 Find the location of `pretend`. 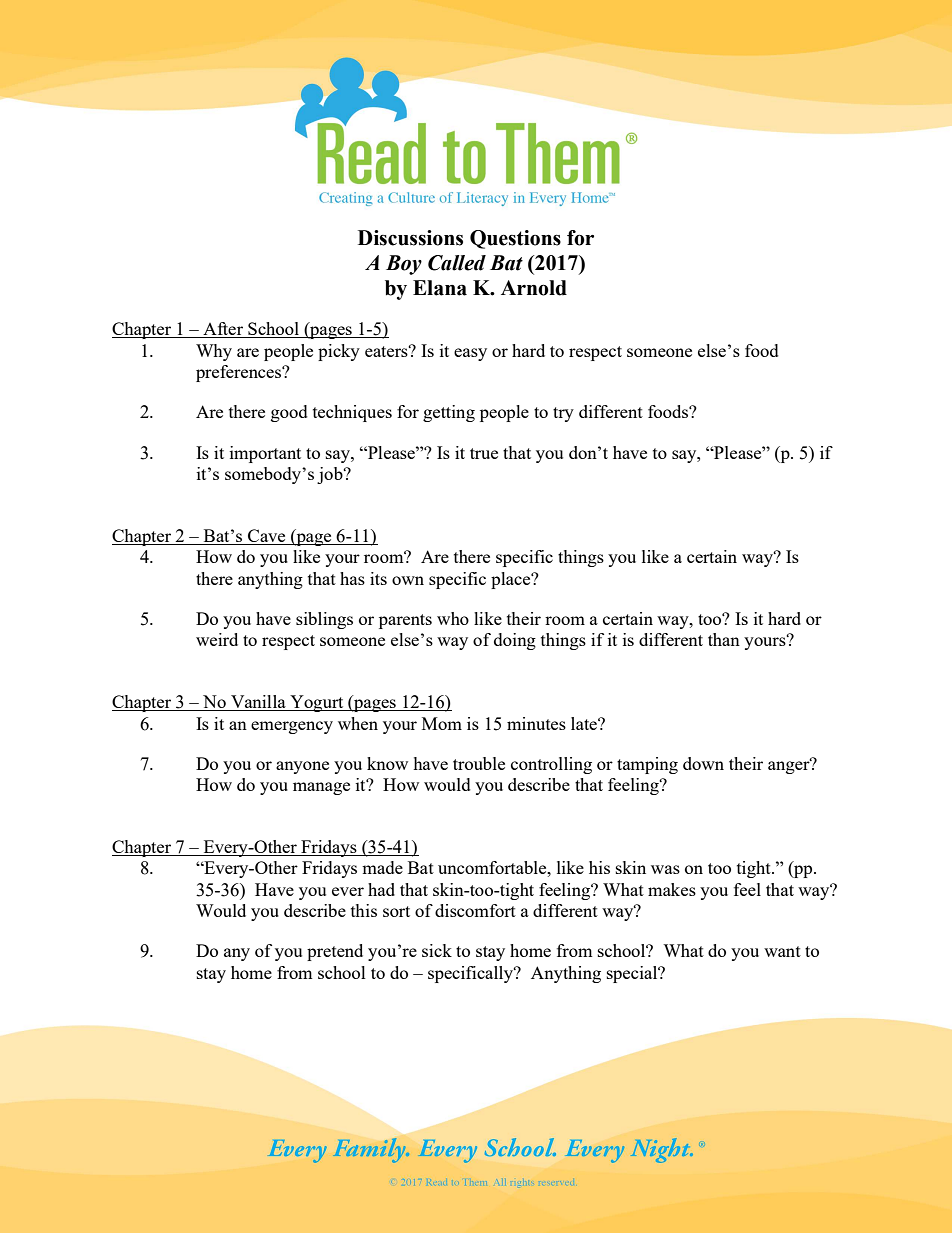

pretend is located at coordinates (335, 952).
